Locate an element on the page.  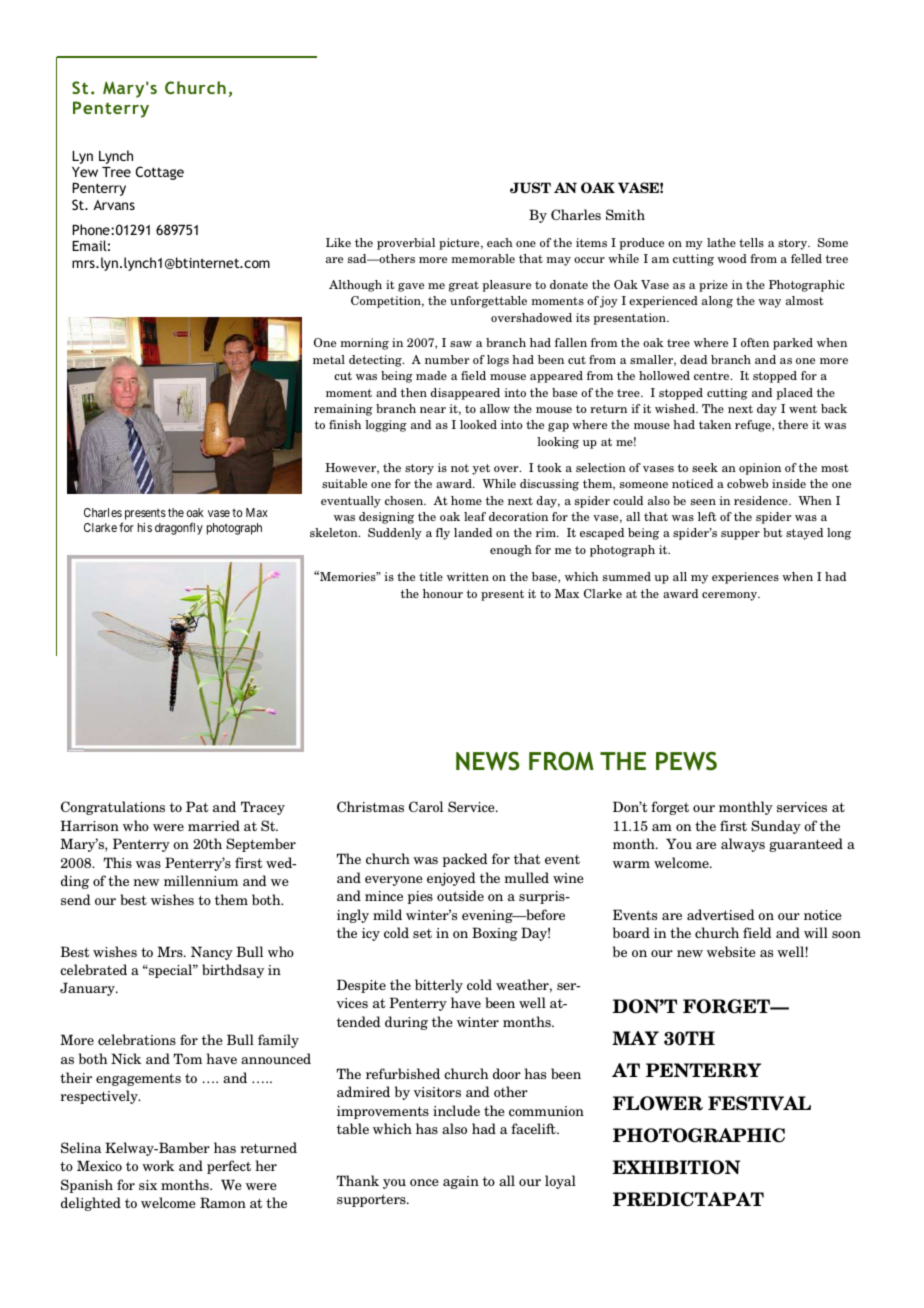
EXHIBITION is located at coordinates (676, 1167).
